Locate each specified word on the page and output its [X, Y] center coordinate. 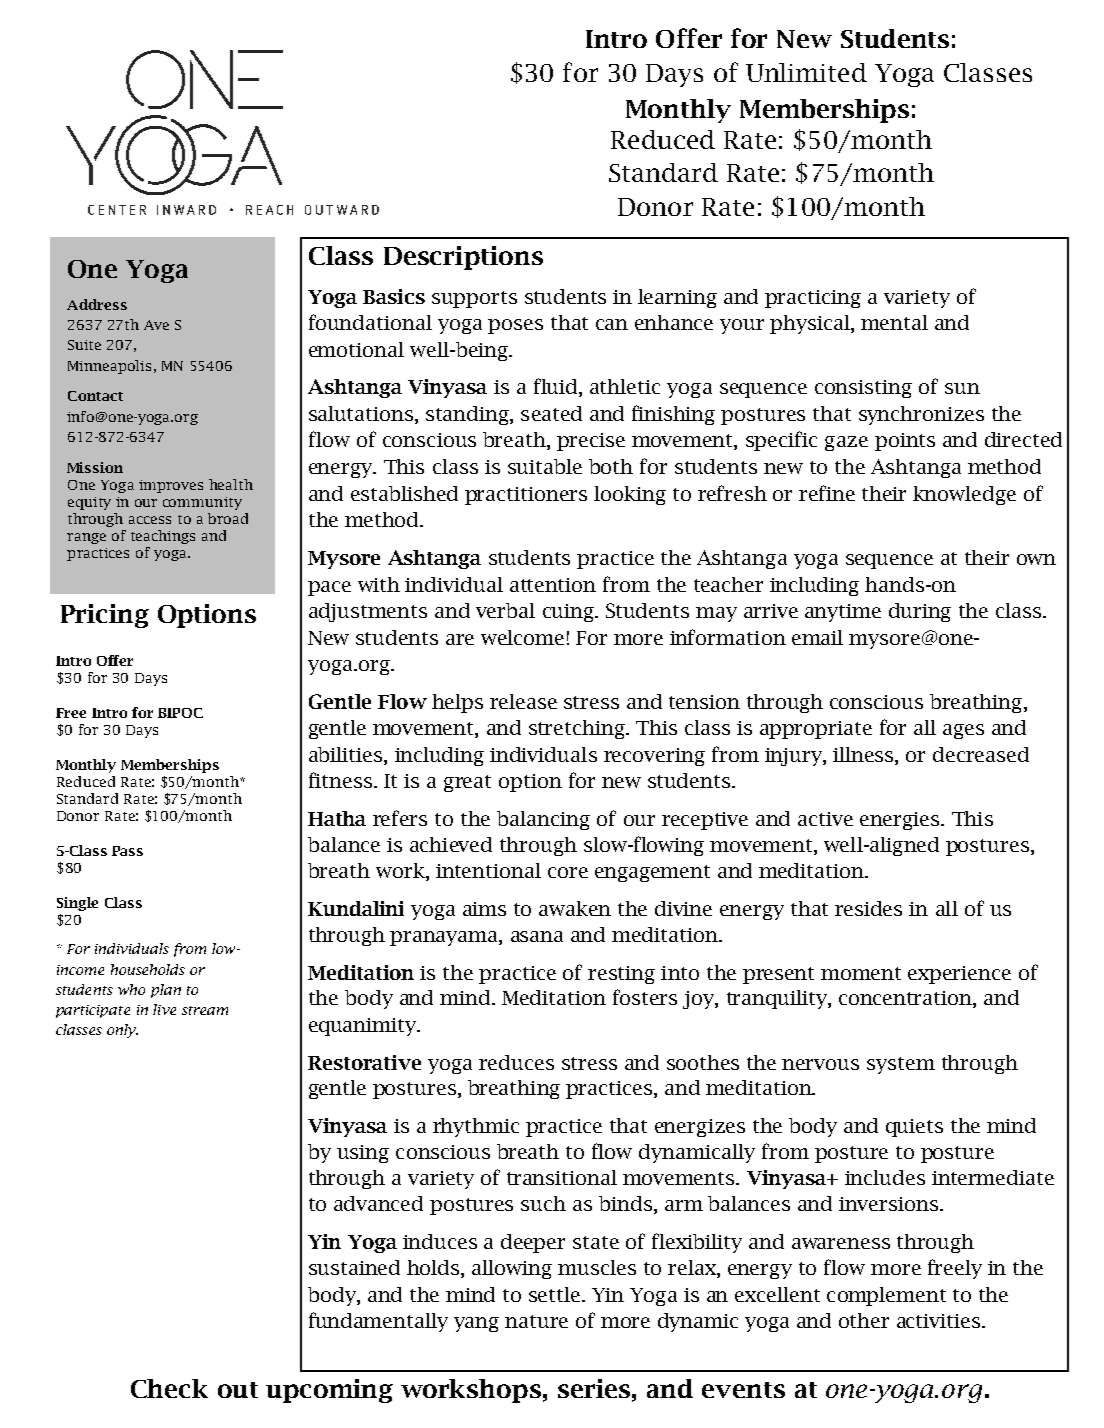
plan [166, 991]
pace [329, 588]
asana [537, 936]
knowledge [964, 495]
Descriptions [463, 258]
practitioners [526, 496]
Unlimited [806, 72]
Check [169, 1388]
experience [959, 975]
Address [97, 304]
